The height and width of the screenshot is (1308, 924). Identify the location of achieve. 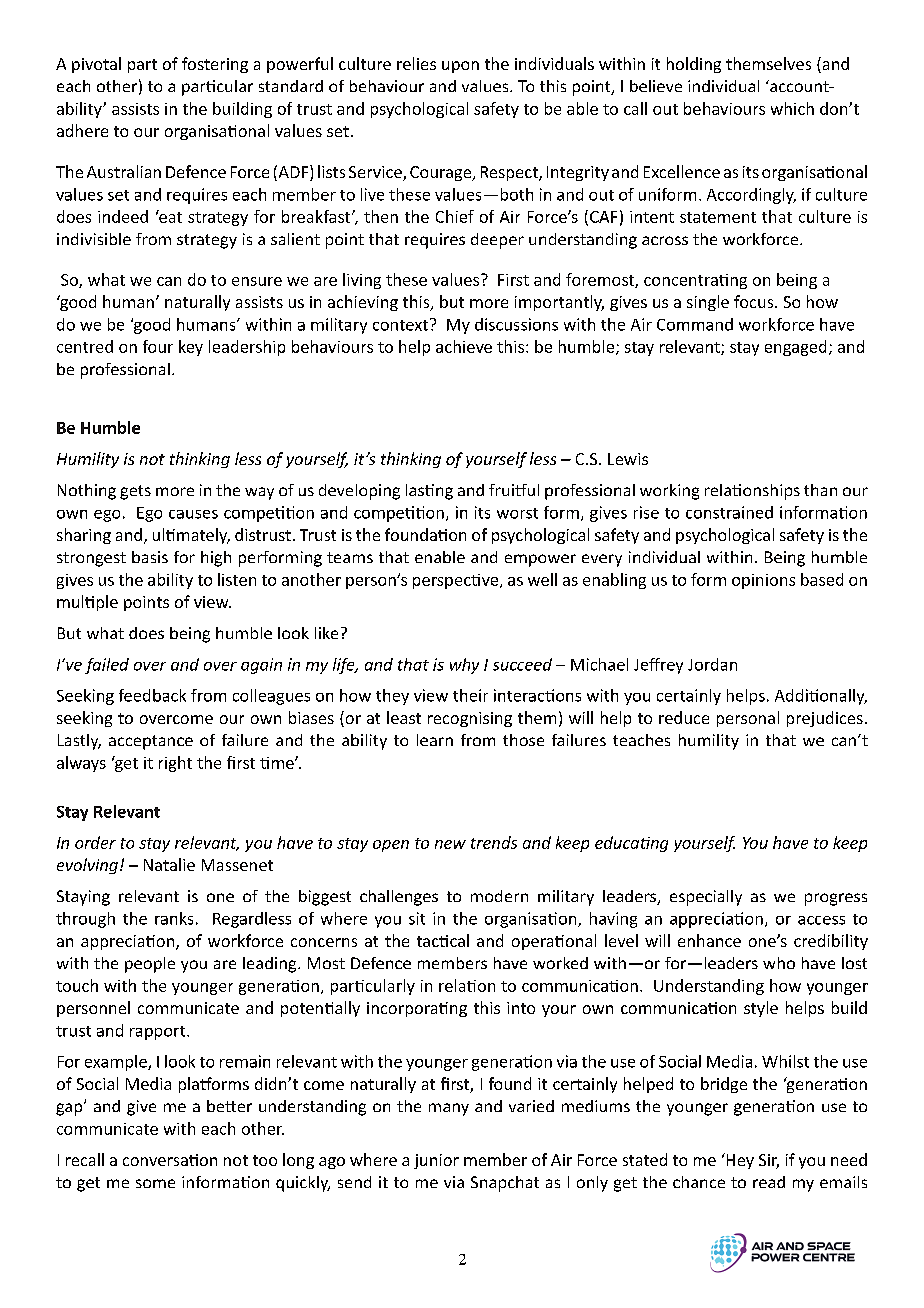
(464, 346).
